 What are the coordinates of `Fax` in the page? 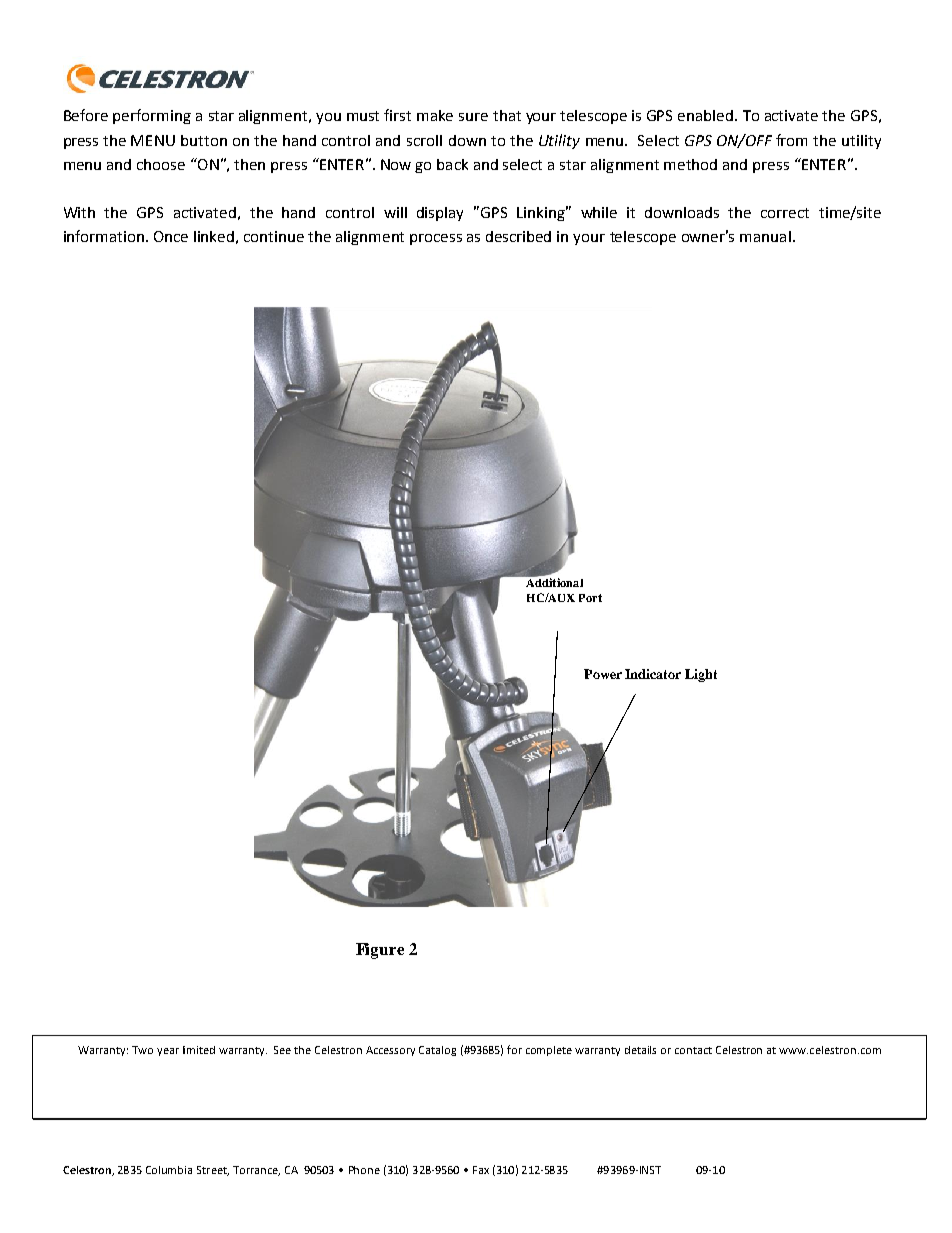 It's located at (481, 1170).
